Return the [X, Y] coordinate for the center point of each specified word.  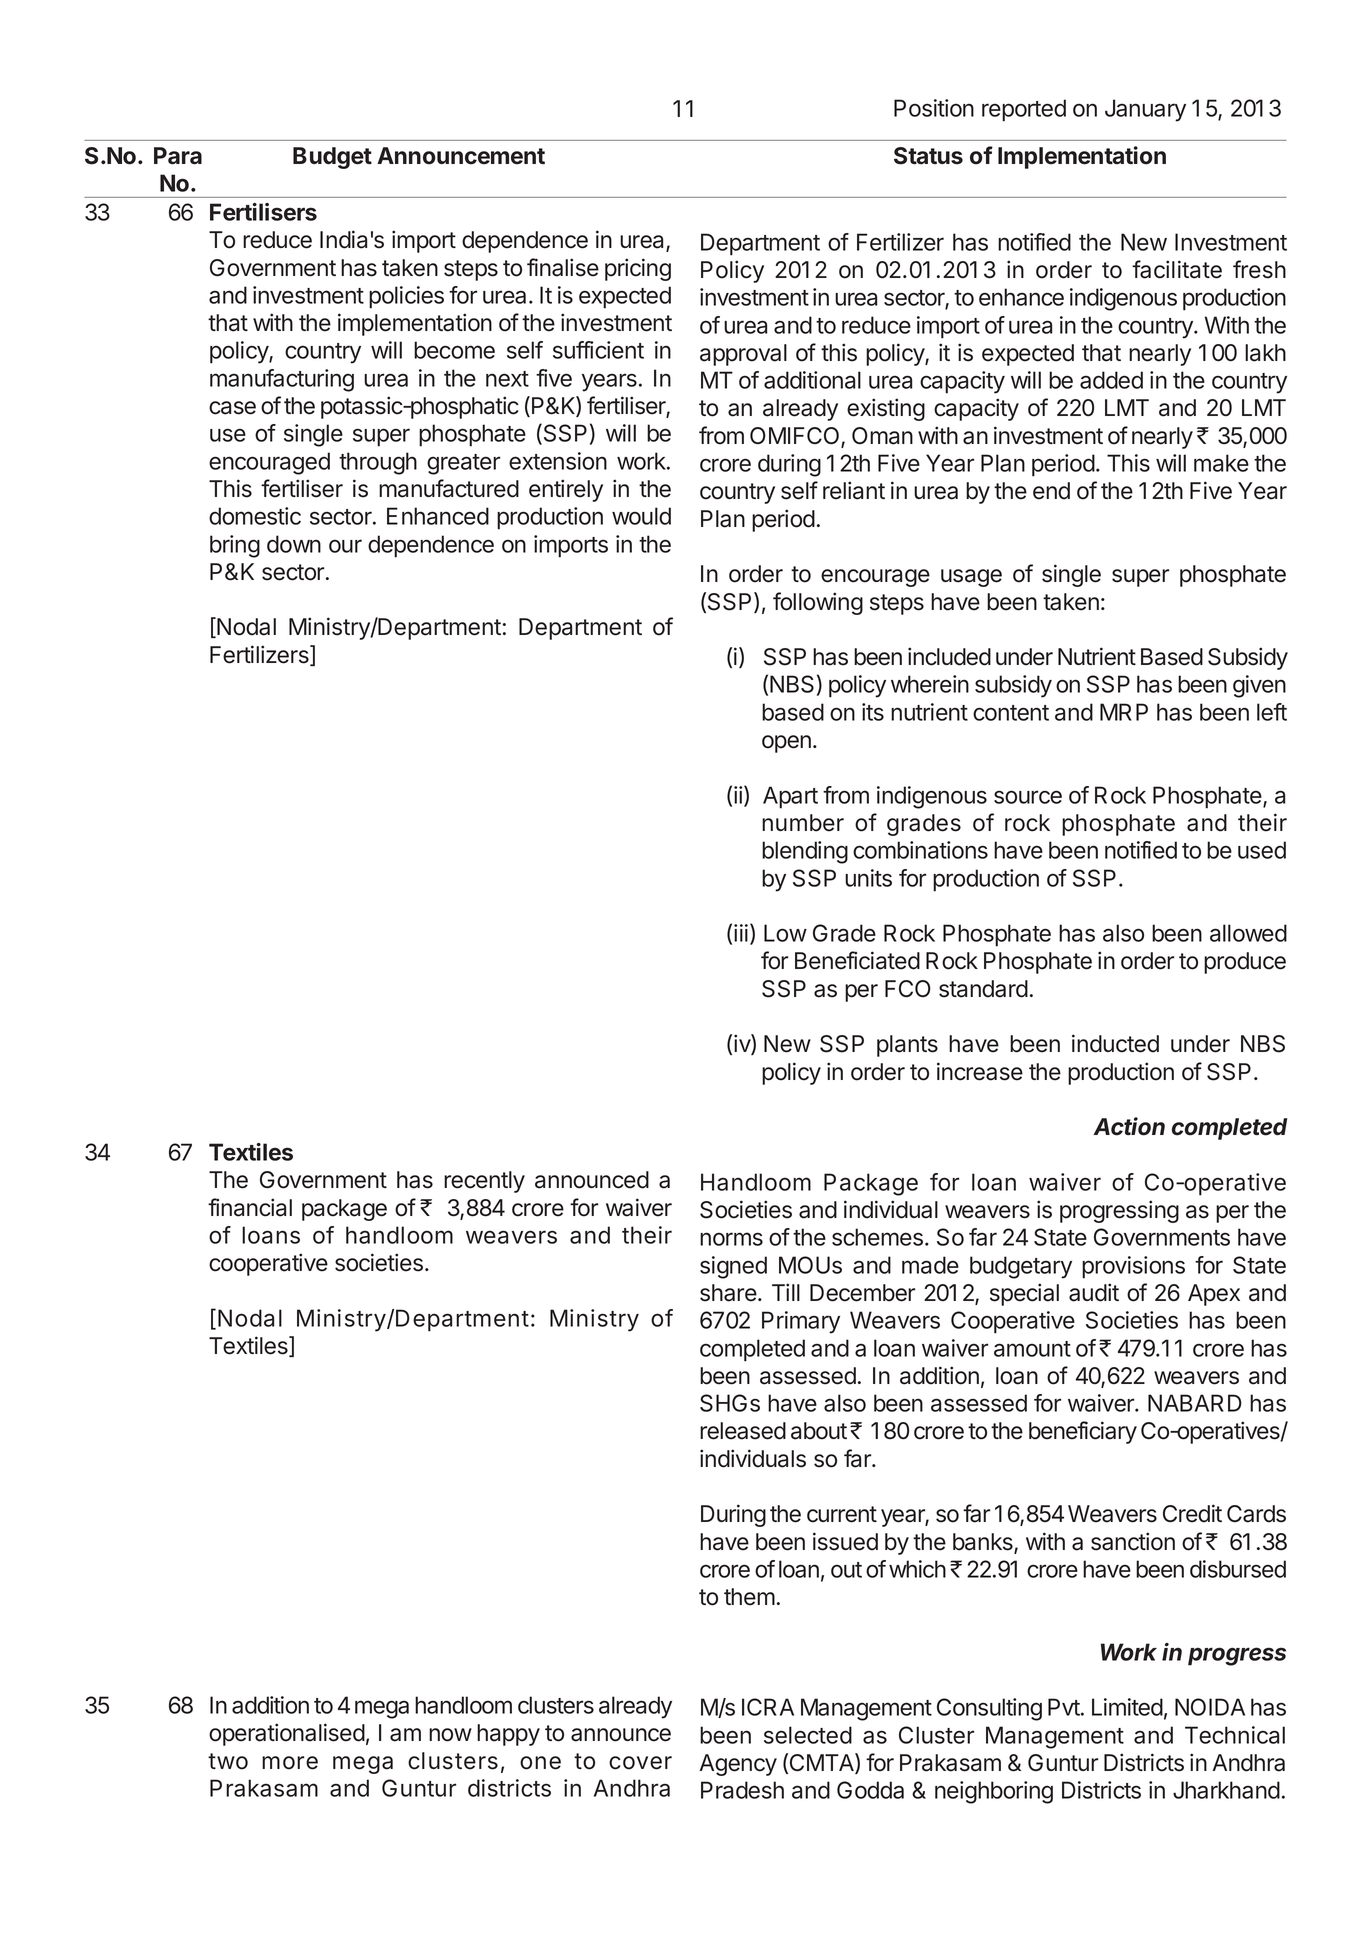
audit [1094, 1292]
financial [250, 1207]
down [294, 544]
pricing [638, 269]
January [1145, 110]
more [290, 1763]
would [641, 516]
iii [741, 933]
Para [178, 156]
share [728, 1293]
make [1221, 463]
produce [1245, 963]
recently [484, 1182]
